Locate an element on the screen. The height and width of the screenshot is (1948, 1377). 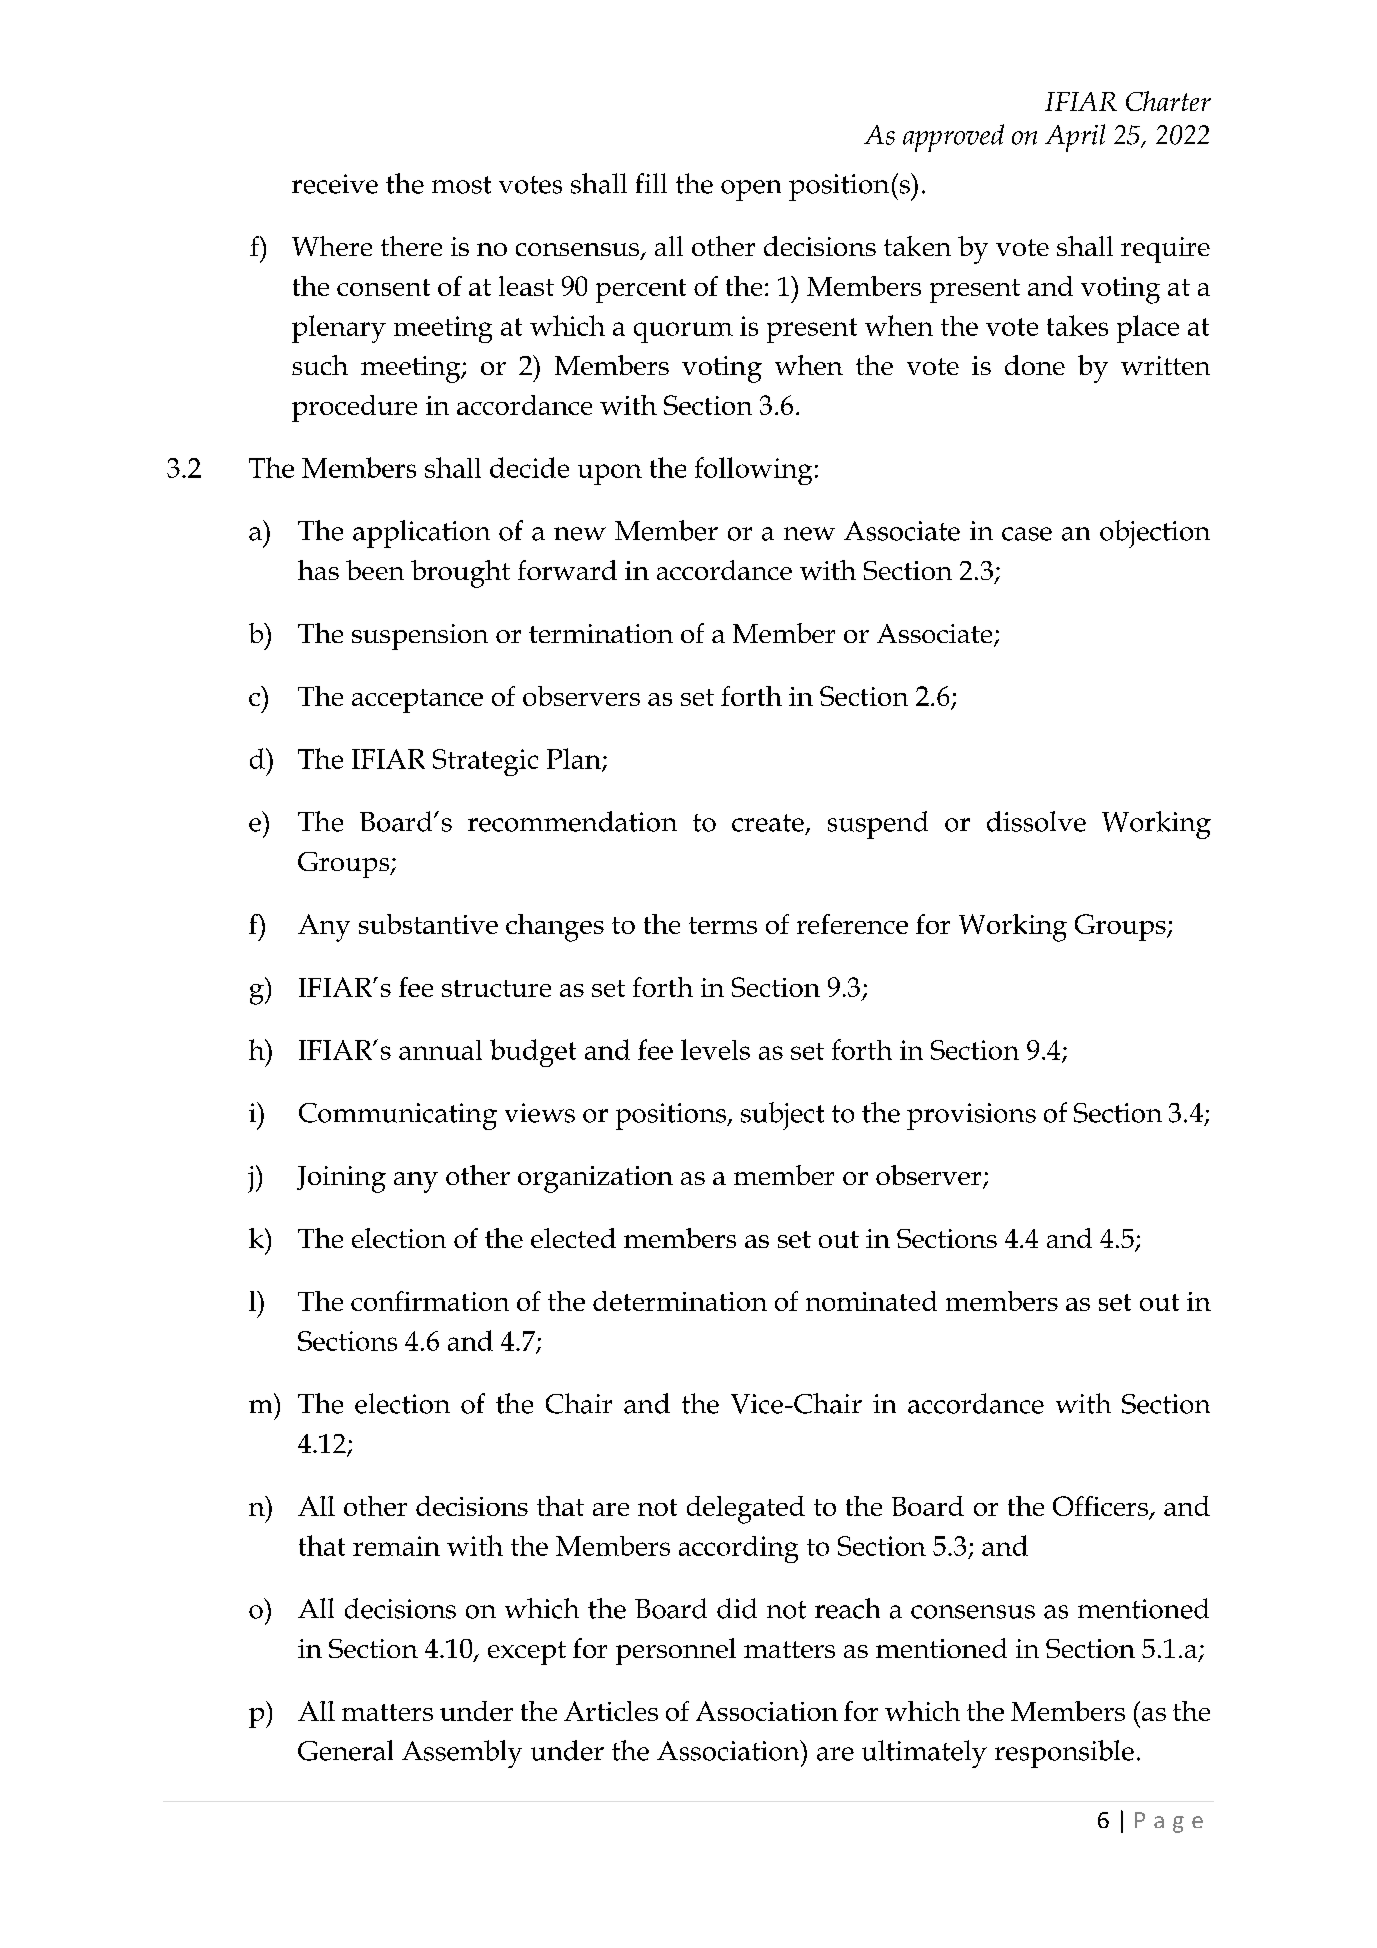
substantive is located at coordinates (428, 924).
